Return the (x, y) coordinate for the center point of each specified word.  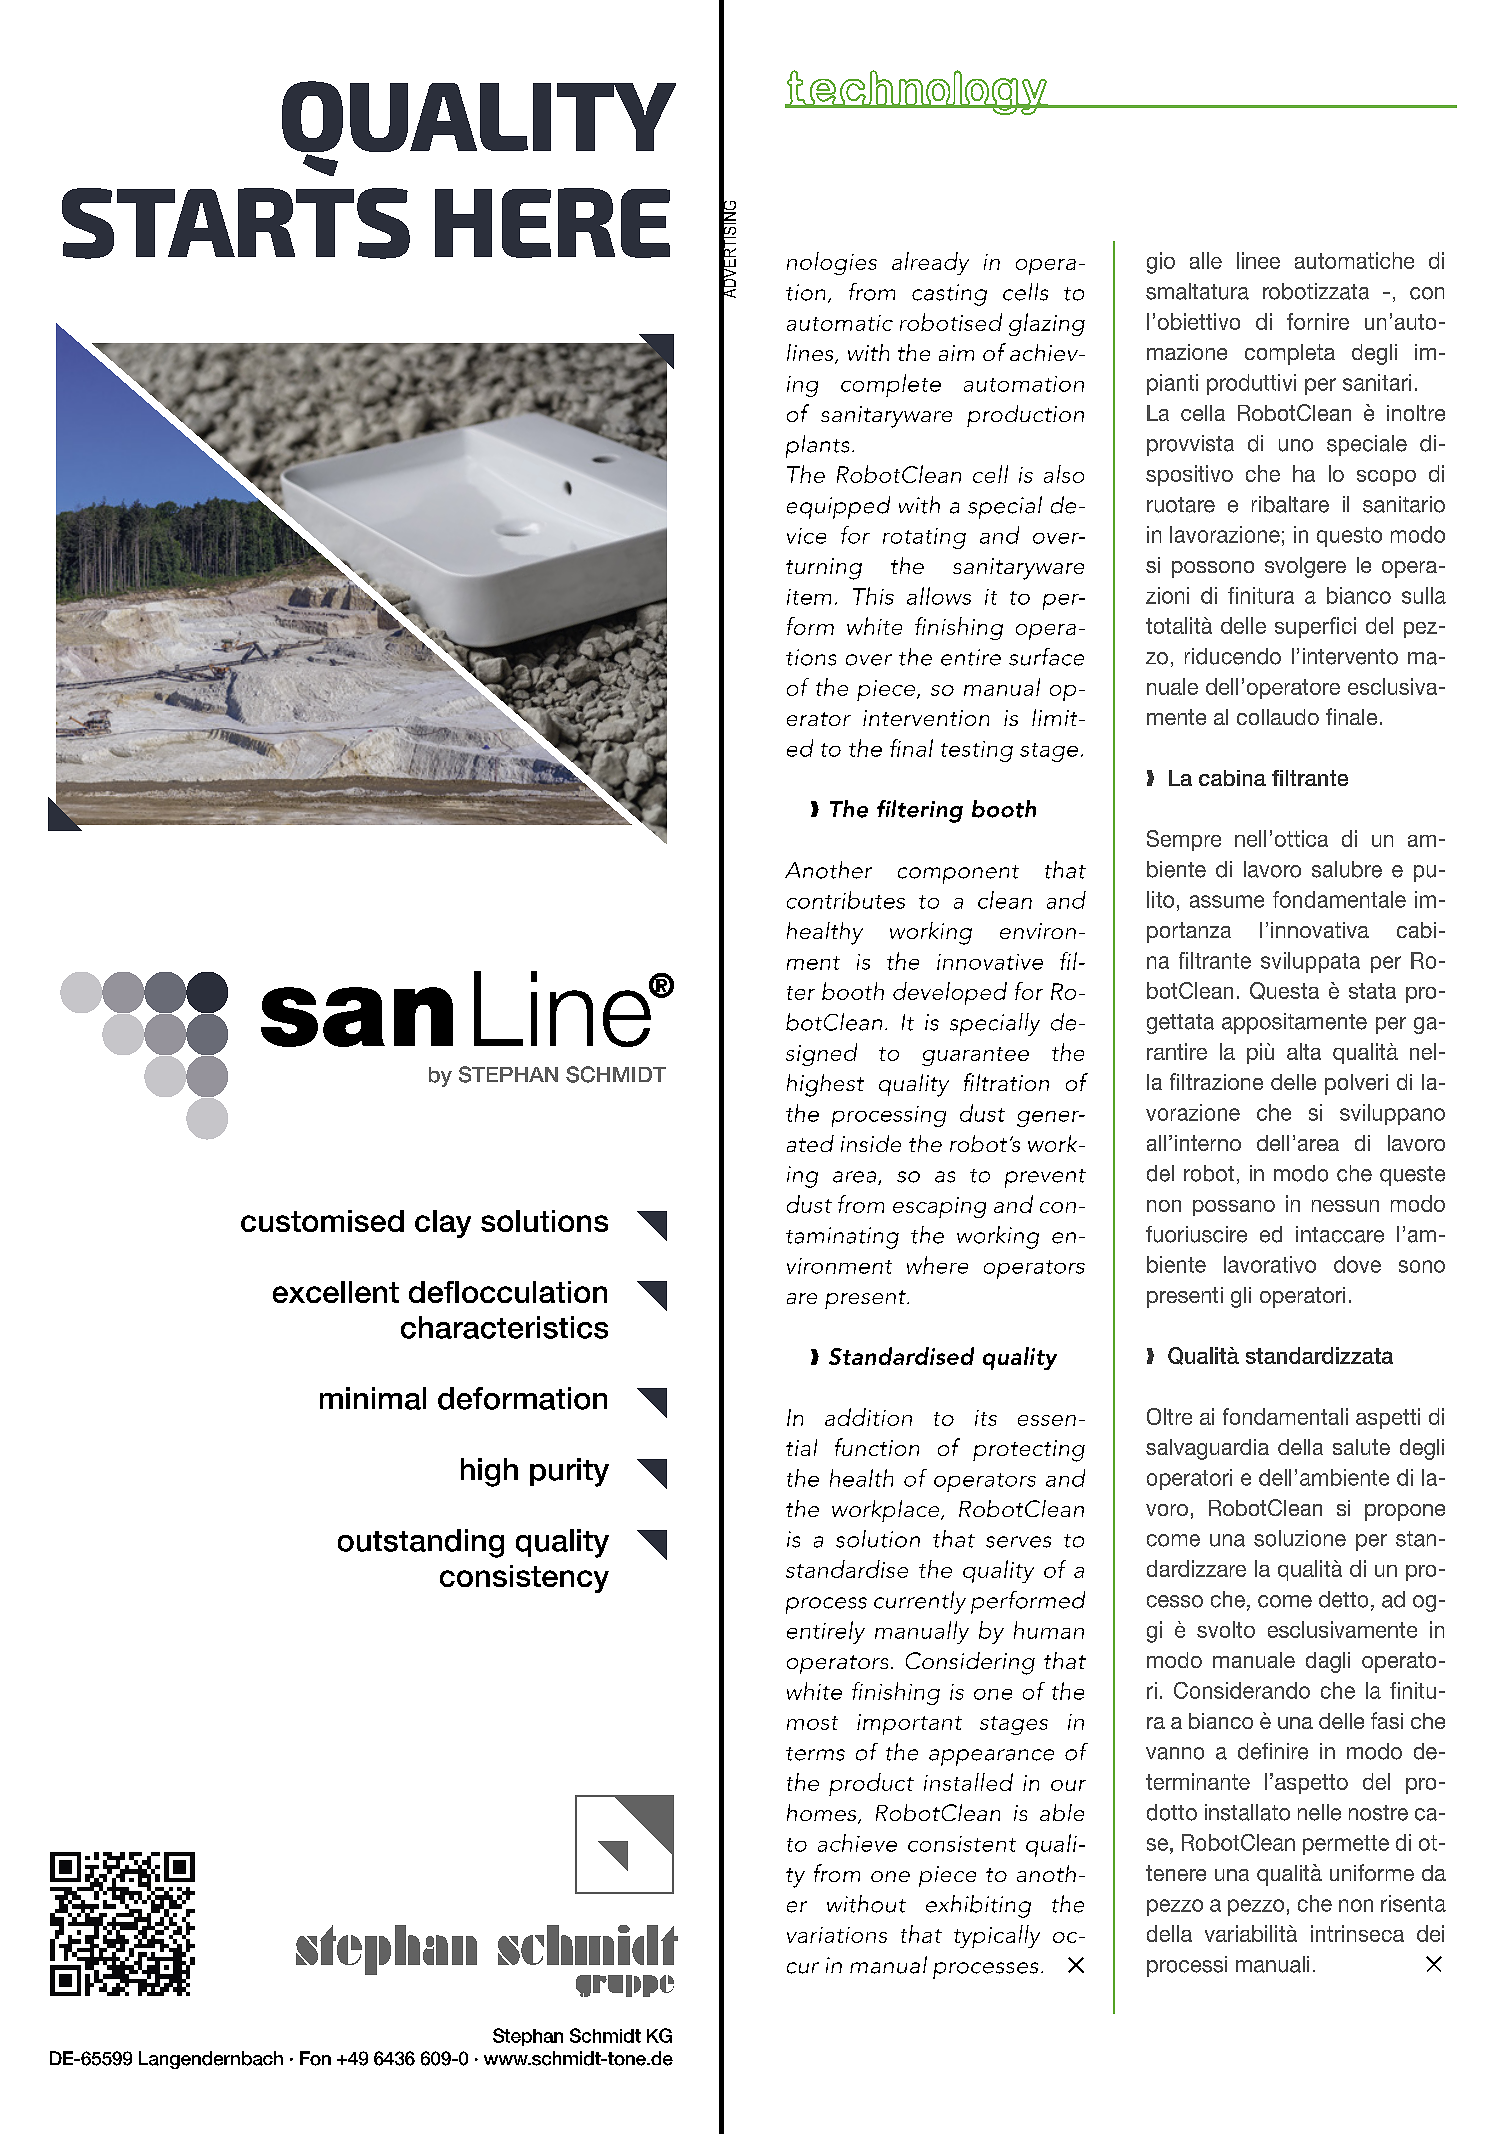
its (986, 1418)
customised (322, 1221)
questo (1349, 537)
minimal (373, 1398)
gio (1161, 263)
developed (950, 993)
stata (1372, 991)
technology (917, 92)
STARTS (236, 223)
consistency (524, 1579)
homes (823, 1814)
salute (1361, 1447)
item (809, 597)
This (873, 596)
